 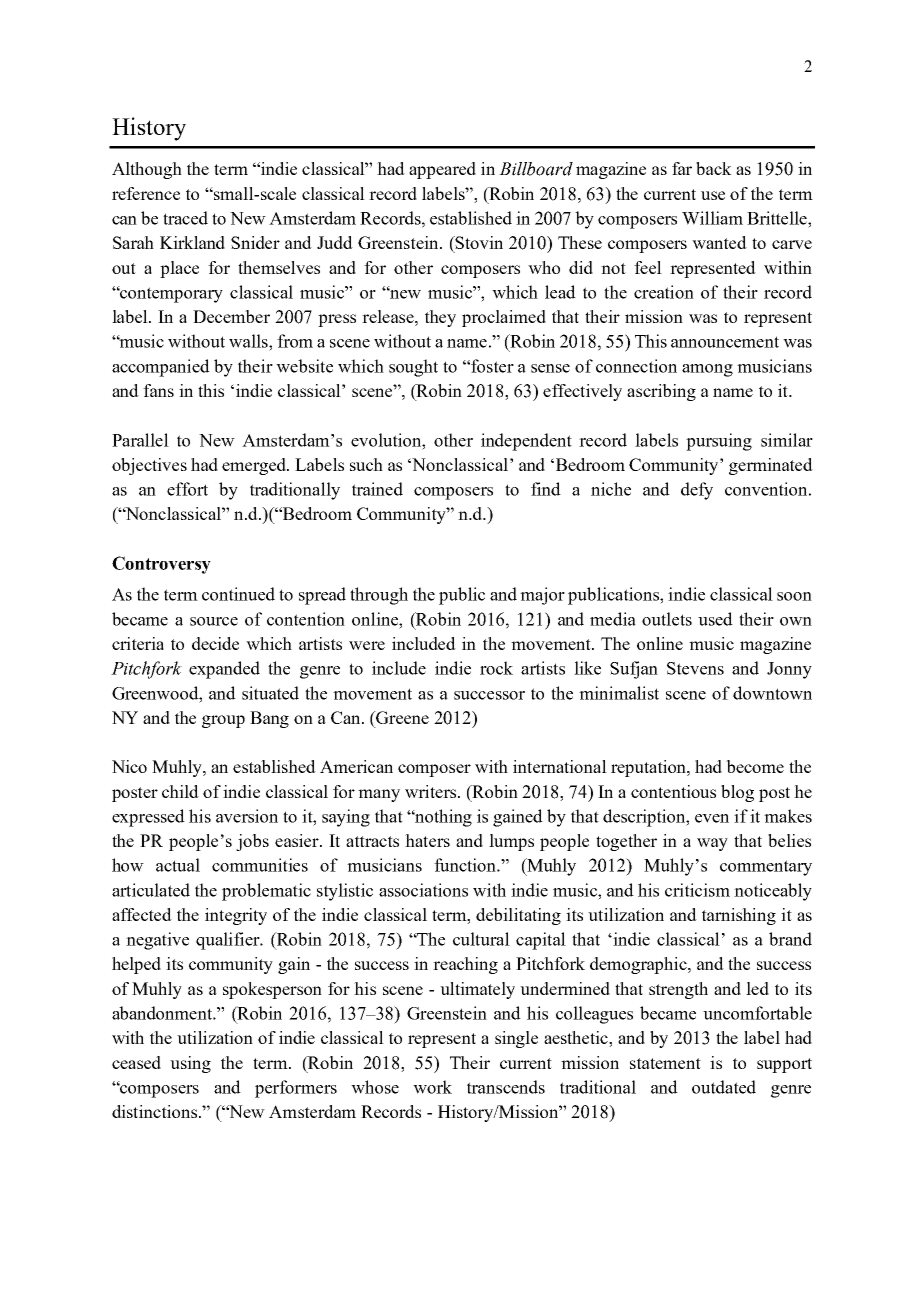 I want to click on used, so click(x=715, y=619).
